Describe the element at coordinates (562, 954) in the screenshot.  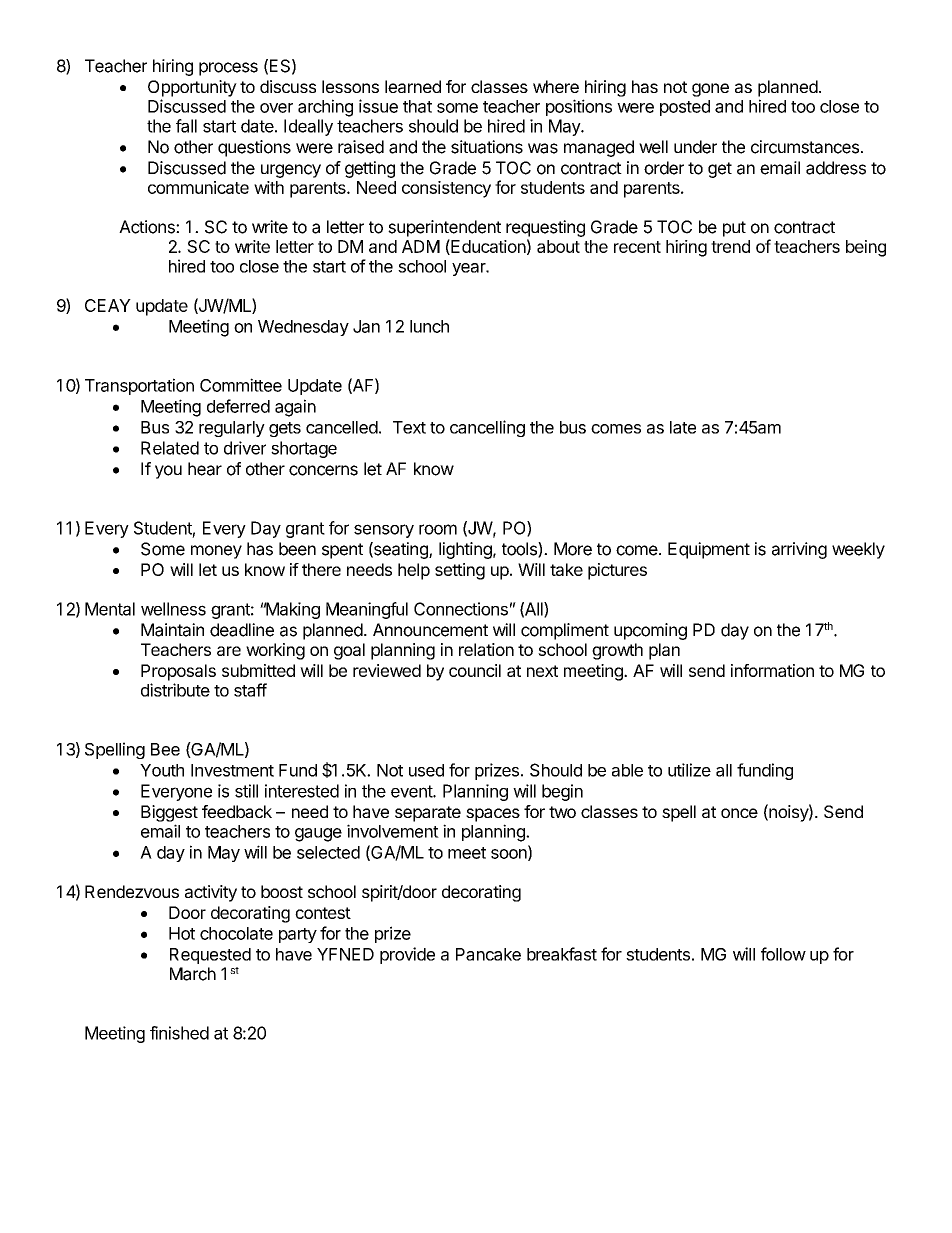
I see `breakfast` at that location.
